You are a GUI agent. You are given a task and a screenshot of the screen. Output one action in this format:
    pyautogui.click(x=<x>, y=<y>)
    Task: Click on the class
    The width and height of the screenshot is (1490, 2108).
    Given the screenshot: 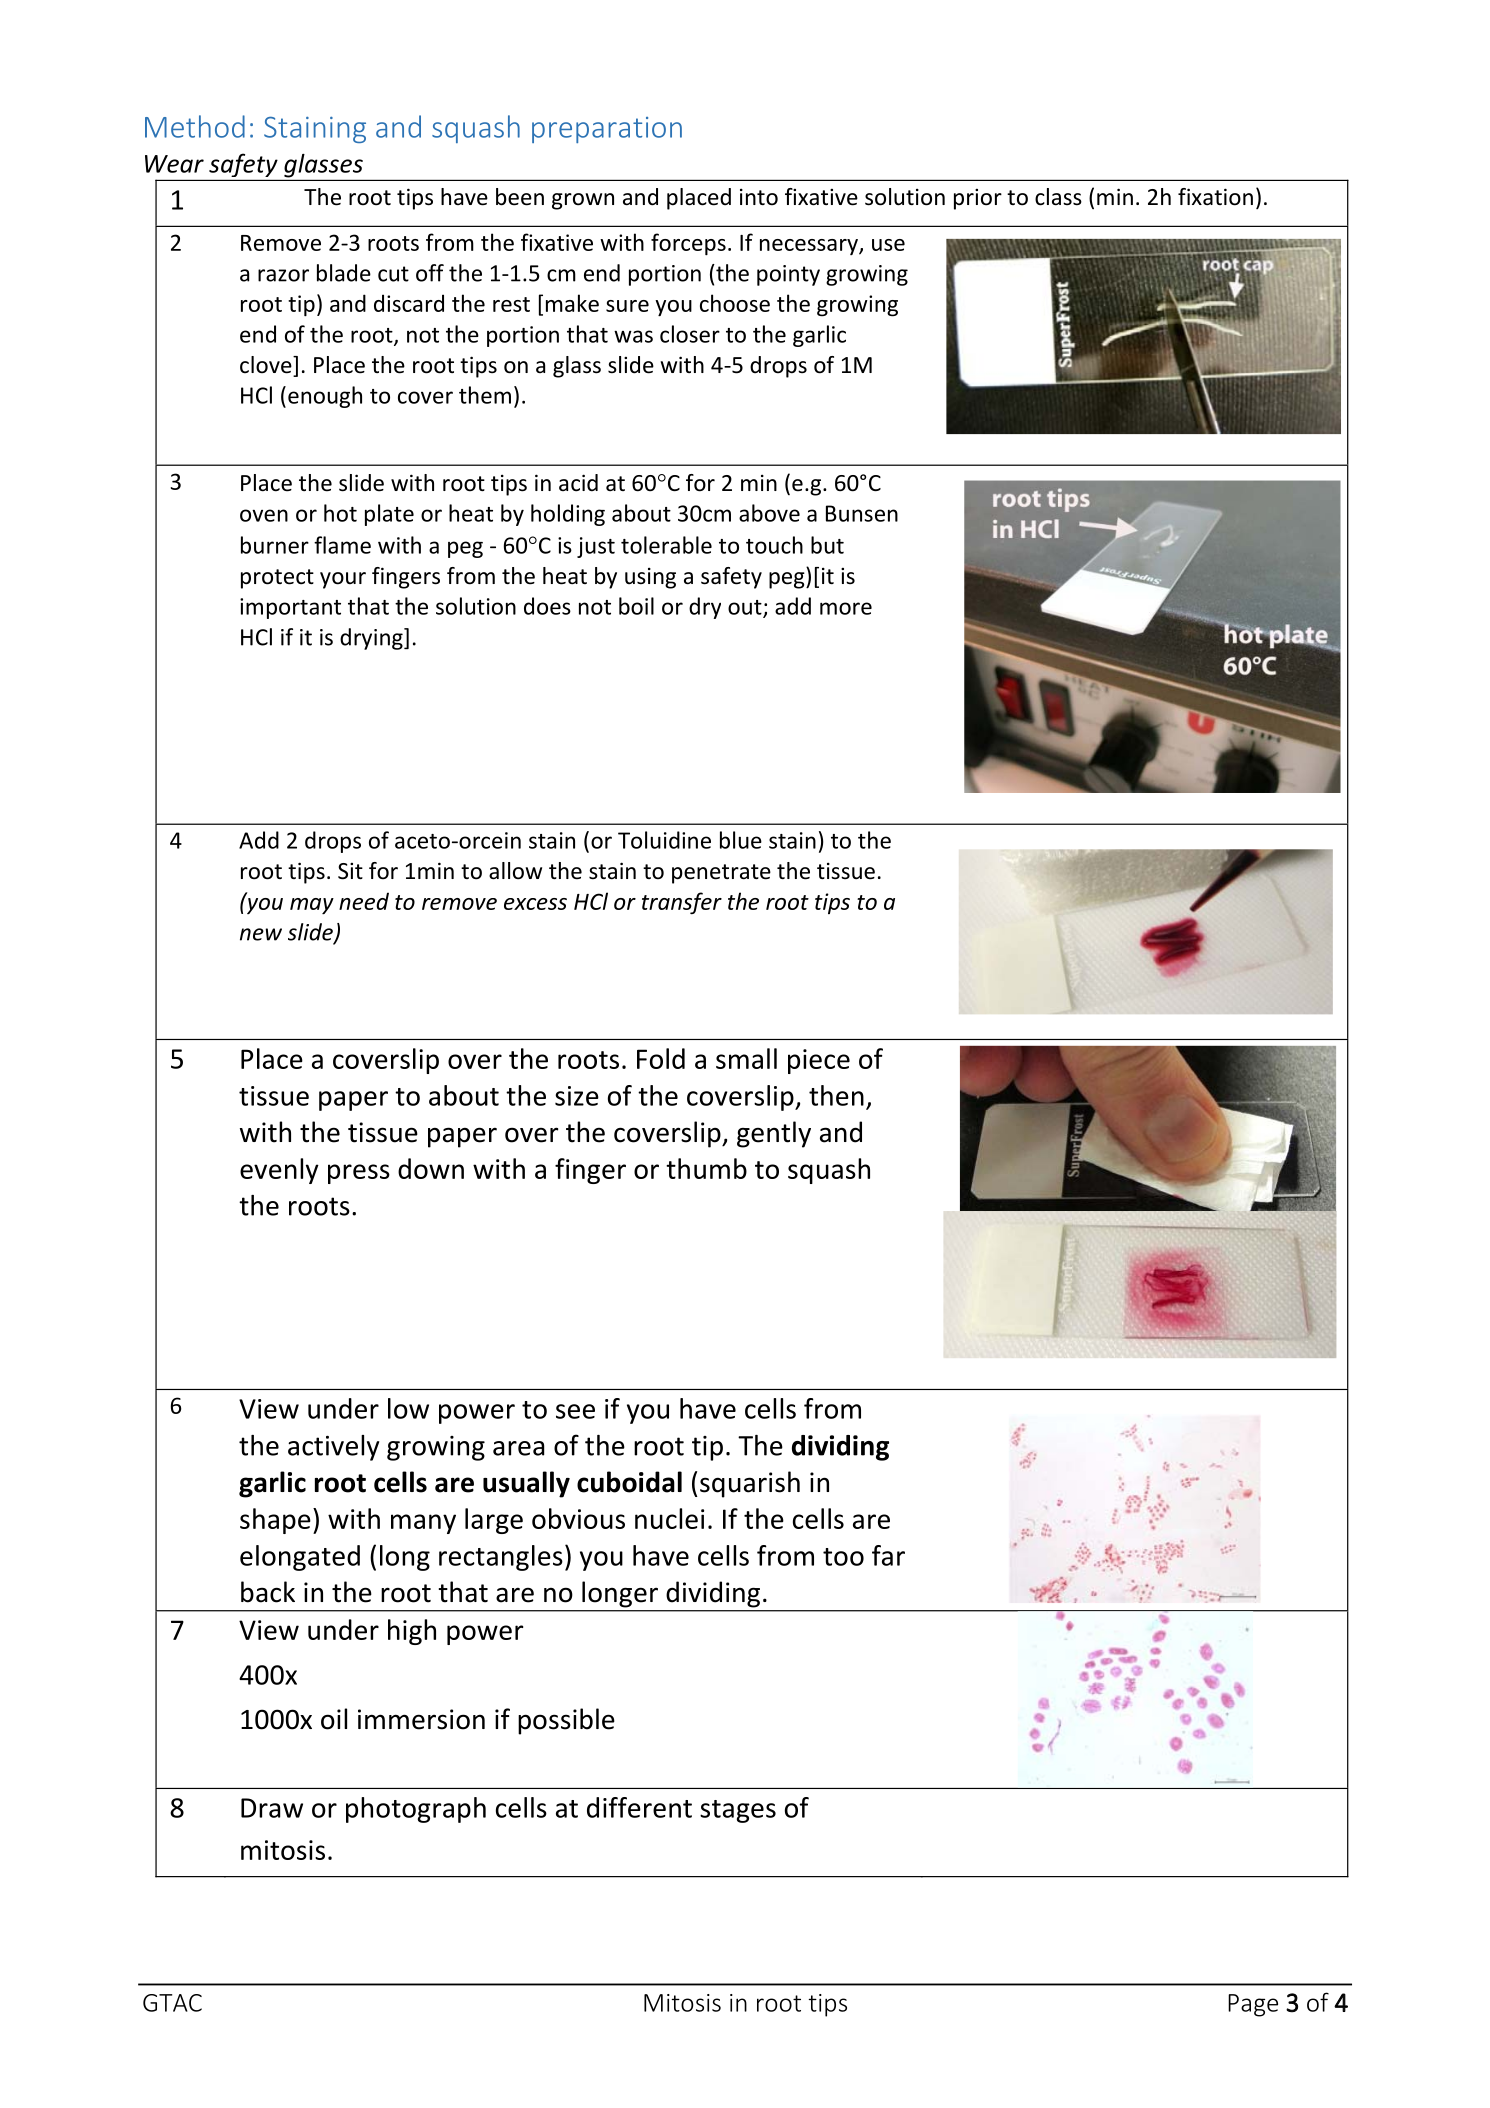 What is the action you would take?
    pyautogui.click(x=1058, y=197)
